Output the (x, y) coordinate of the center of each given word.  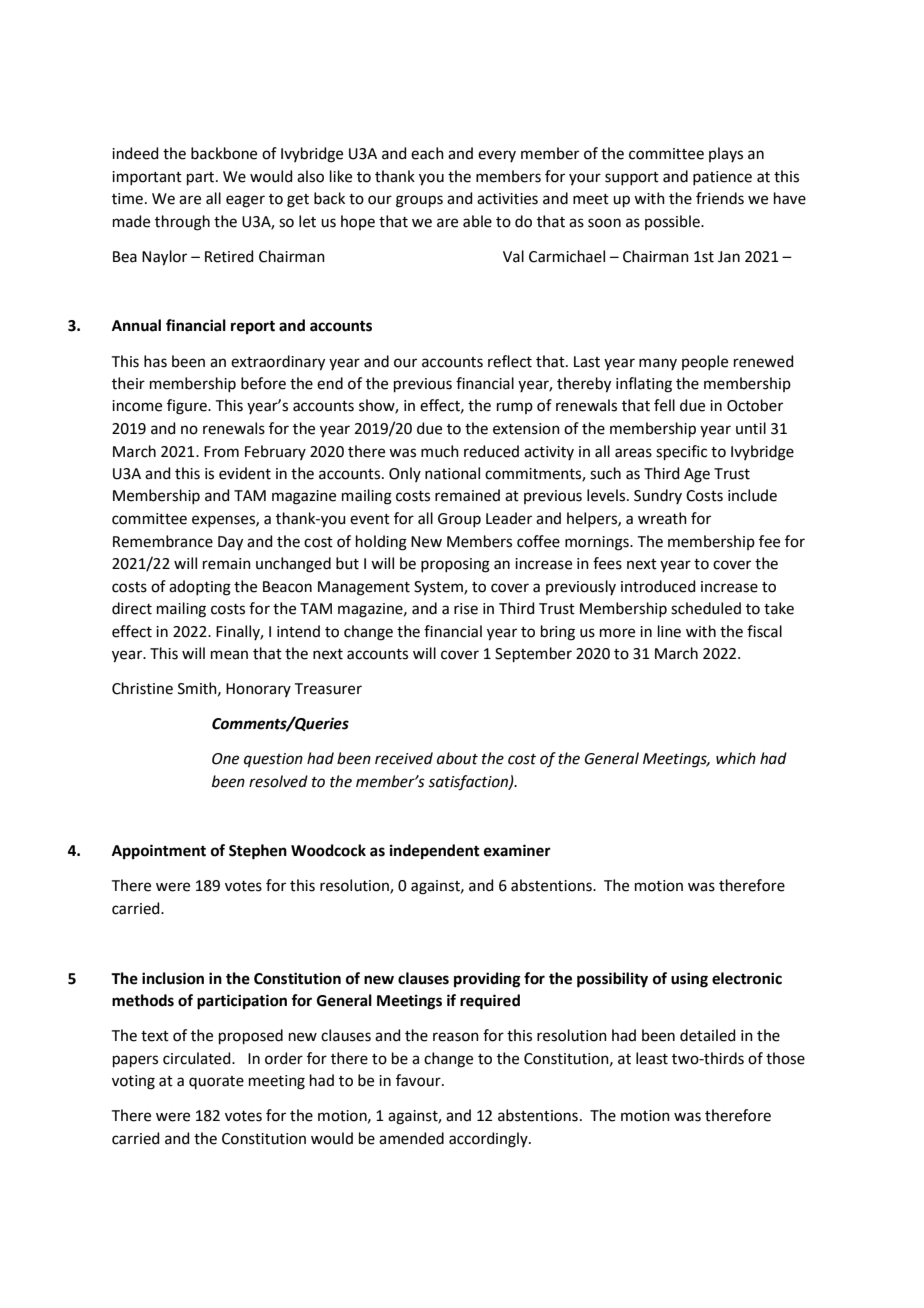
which (736, 758)
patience (722, 178)
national (452, 473)
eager (245, 201)
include (752, 495)
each (427, 153)
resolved (278, 781)
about (457, 758)
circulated (198, 1058)
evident (245, 473)
